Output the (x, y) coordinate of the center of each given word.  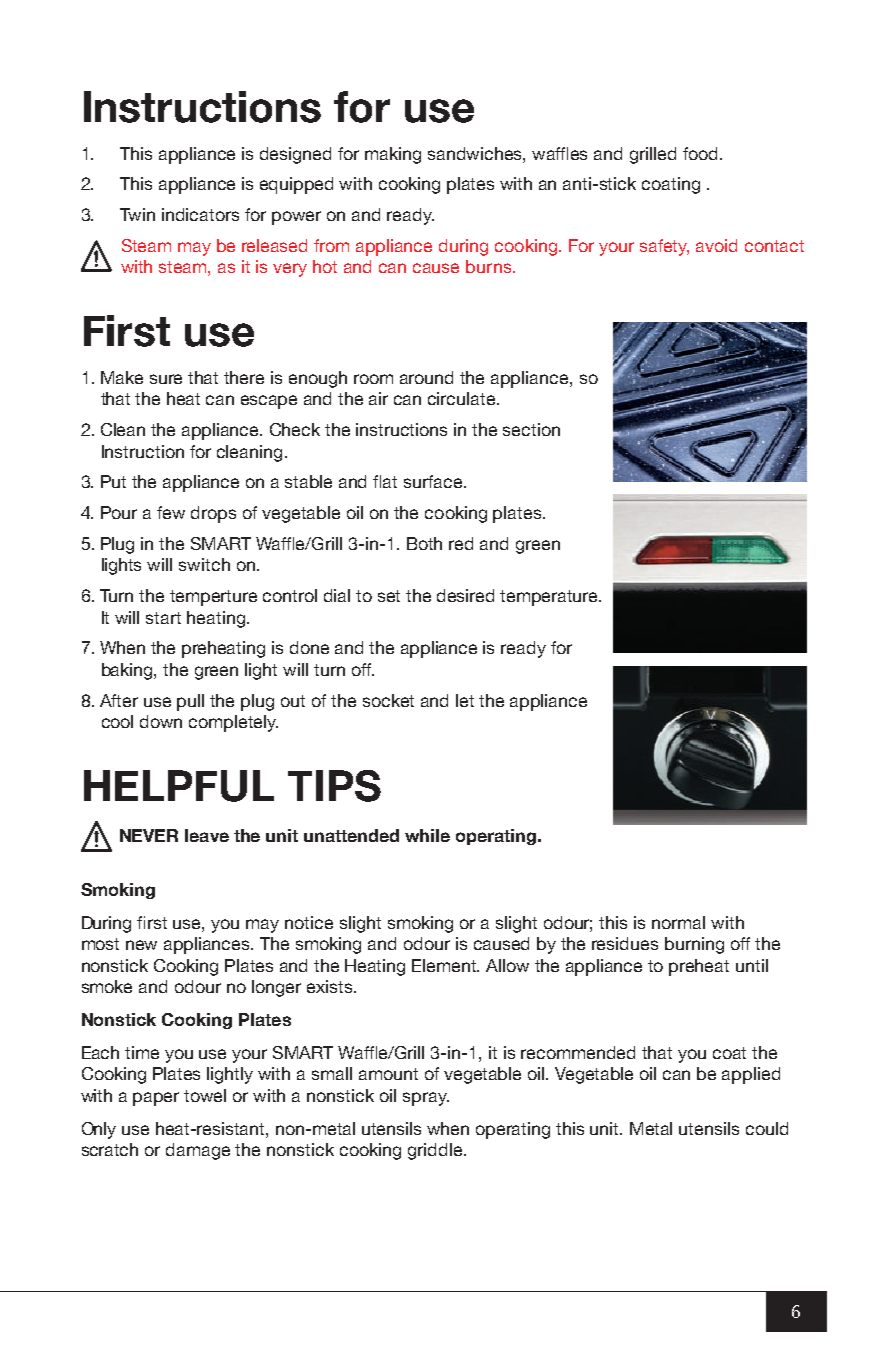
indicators (200, 214)
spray (426, 1099)
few (171, 512)
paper (156, 1099)
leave (207, 835)
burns (490, 266)
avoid (716, 245)
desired (465, 595)
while (427, 835)
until (752, 965)
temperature (550, 598)
